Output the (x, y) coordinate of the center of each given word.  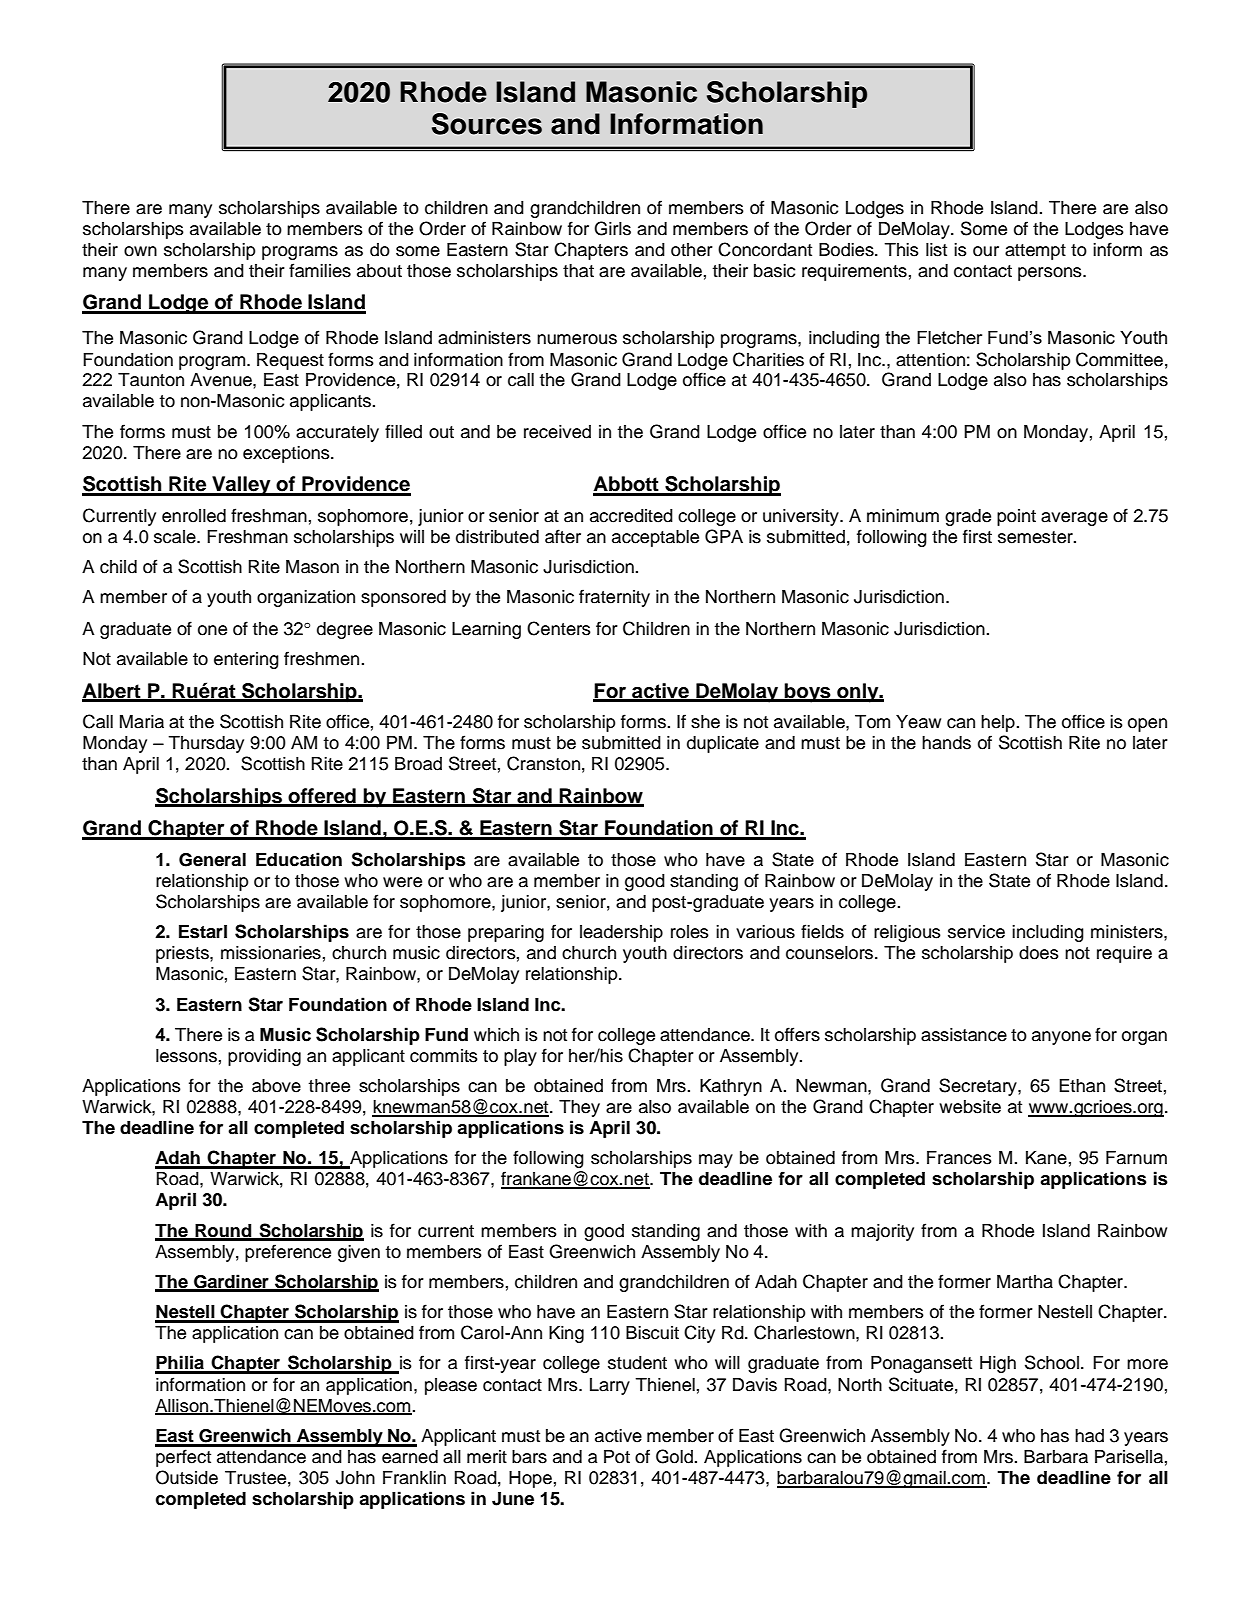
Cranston (543, 763)
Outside (187, 1477)
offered (322, 797)
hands (946, 743)
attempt (1035, 252)
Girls (612, 228)
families (320, 270)
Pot (617, 1457)
